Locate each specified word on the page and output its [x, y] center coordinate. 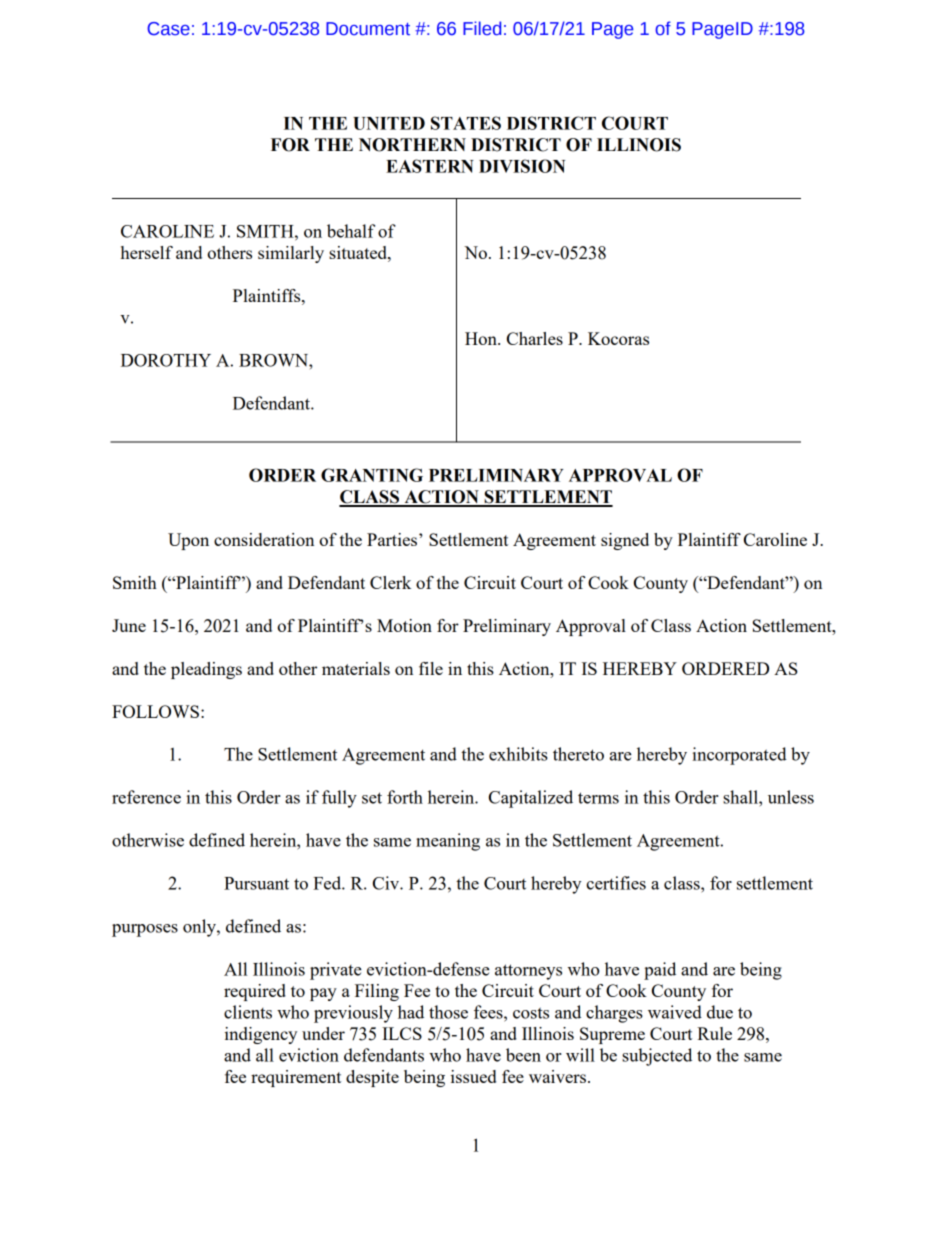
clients [248, 1012]
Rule [714, 1033]
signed [625, 541]
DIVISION [522, 166]
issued [473, 1076]
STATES [466, 123]
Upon [188, 541]
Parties [393, 539]
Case [168, 29]
